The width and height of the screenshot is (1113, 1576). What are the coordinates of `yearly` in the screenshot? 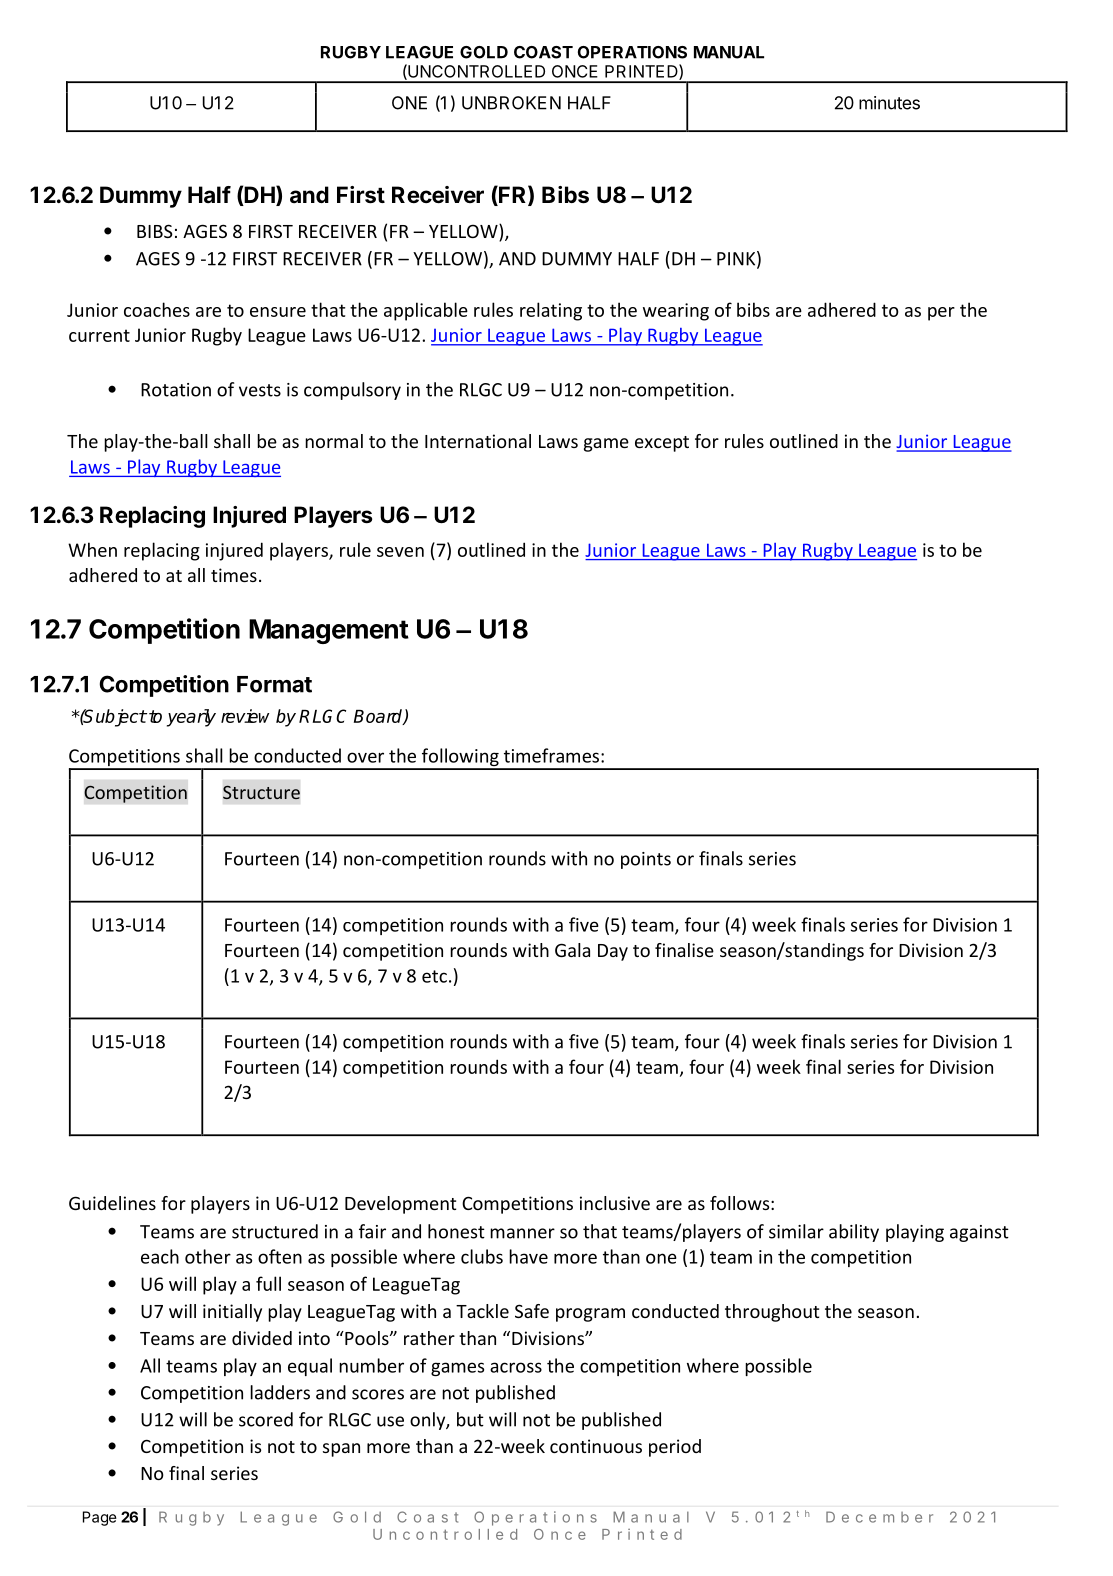 It's located at (191, 718).
